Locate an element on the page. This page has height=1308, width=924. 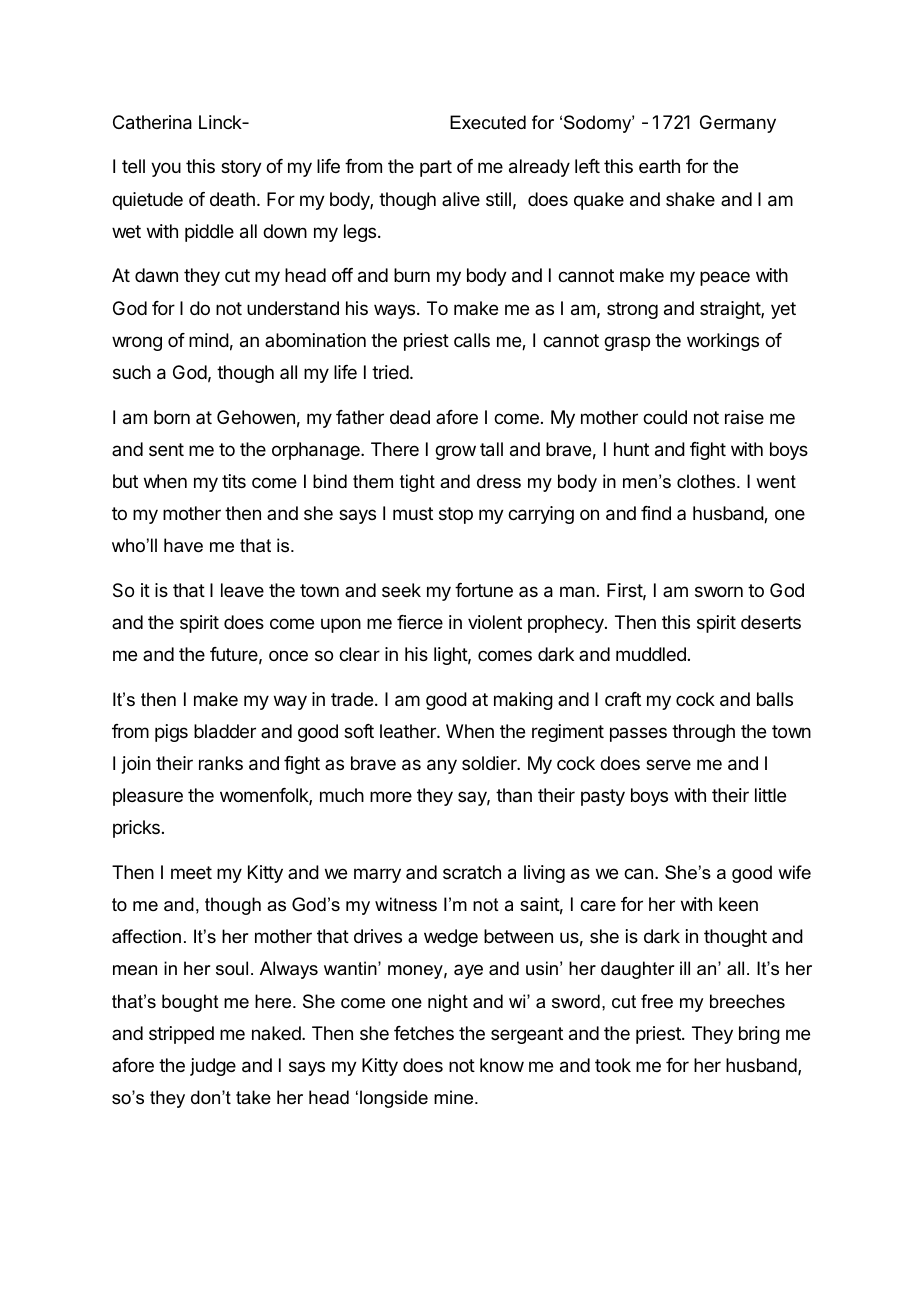
grow is located at coordinates (455, 452).
